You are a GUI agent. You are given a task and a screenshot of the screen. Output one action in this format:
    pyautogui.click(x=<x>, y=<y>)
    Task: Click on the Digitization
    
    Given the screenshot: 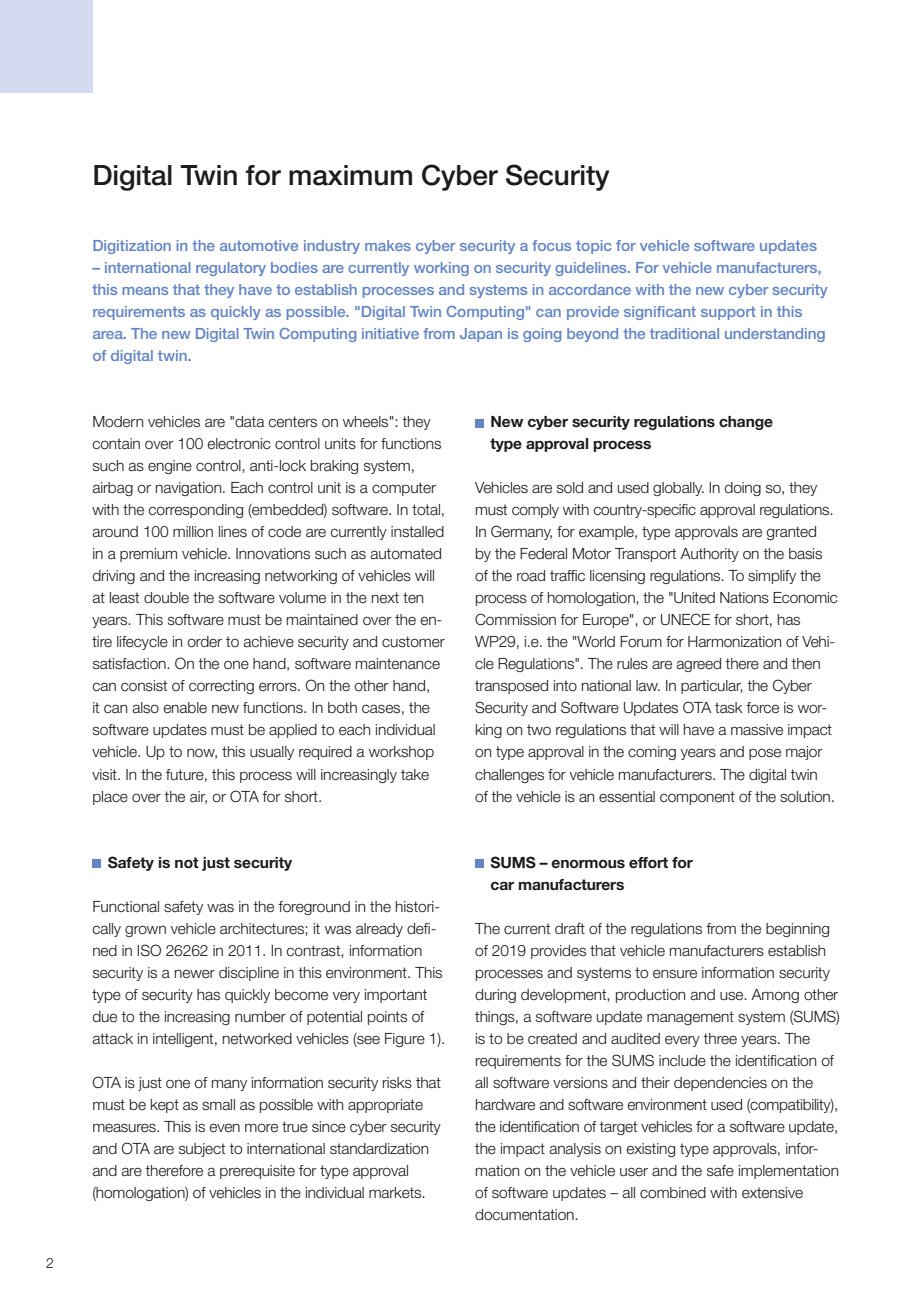 What is the action you would take?
    pyautogui.click(x=132, y=247)
